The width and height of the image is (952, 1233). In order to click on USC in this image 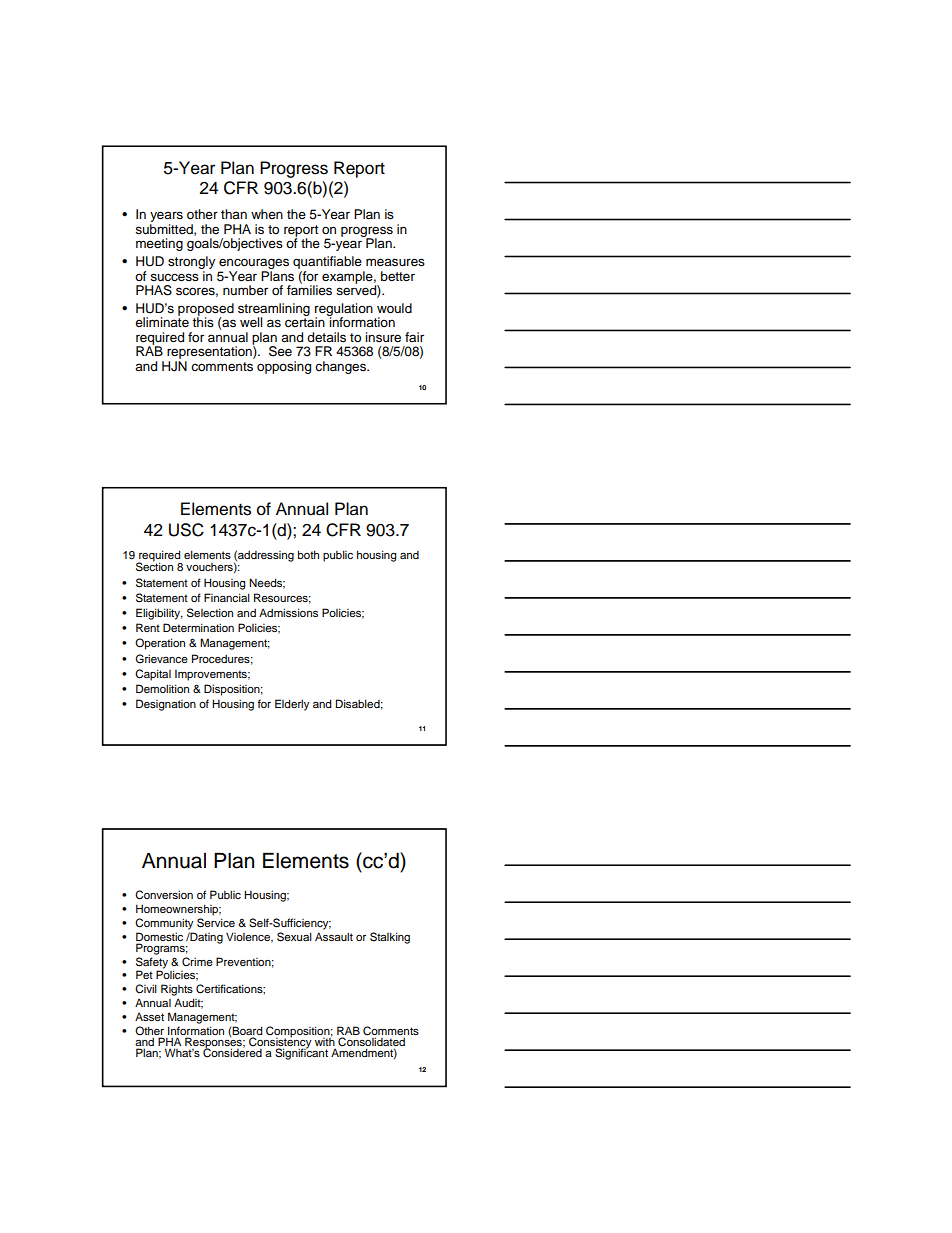, I will do `click(186, 530)`.
